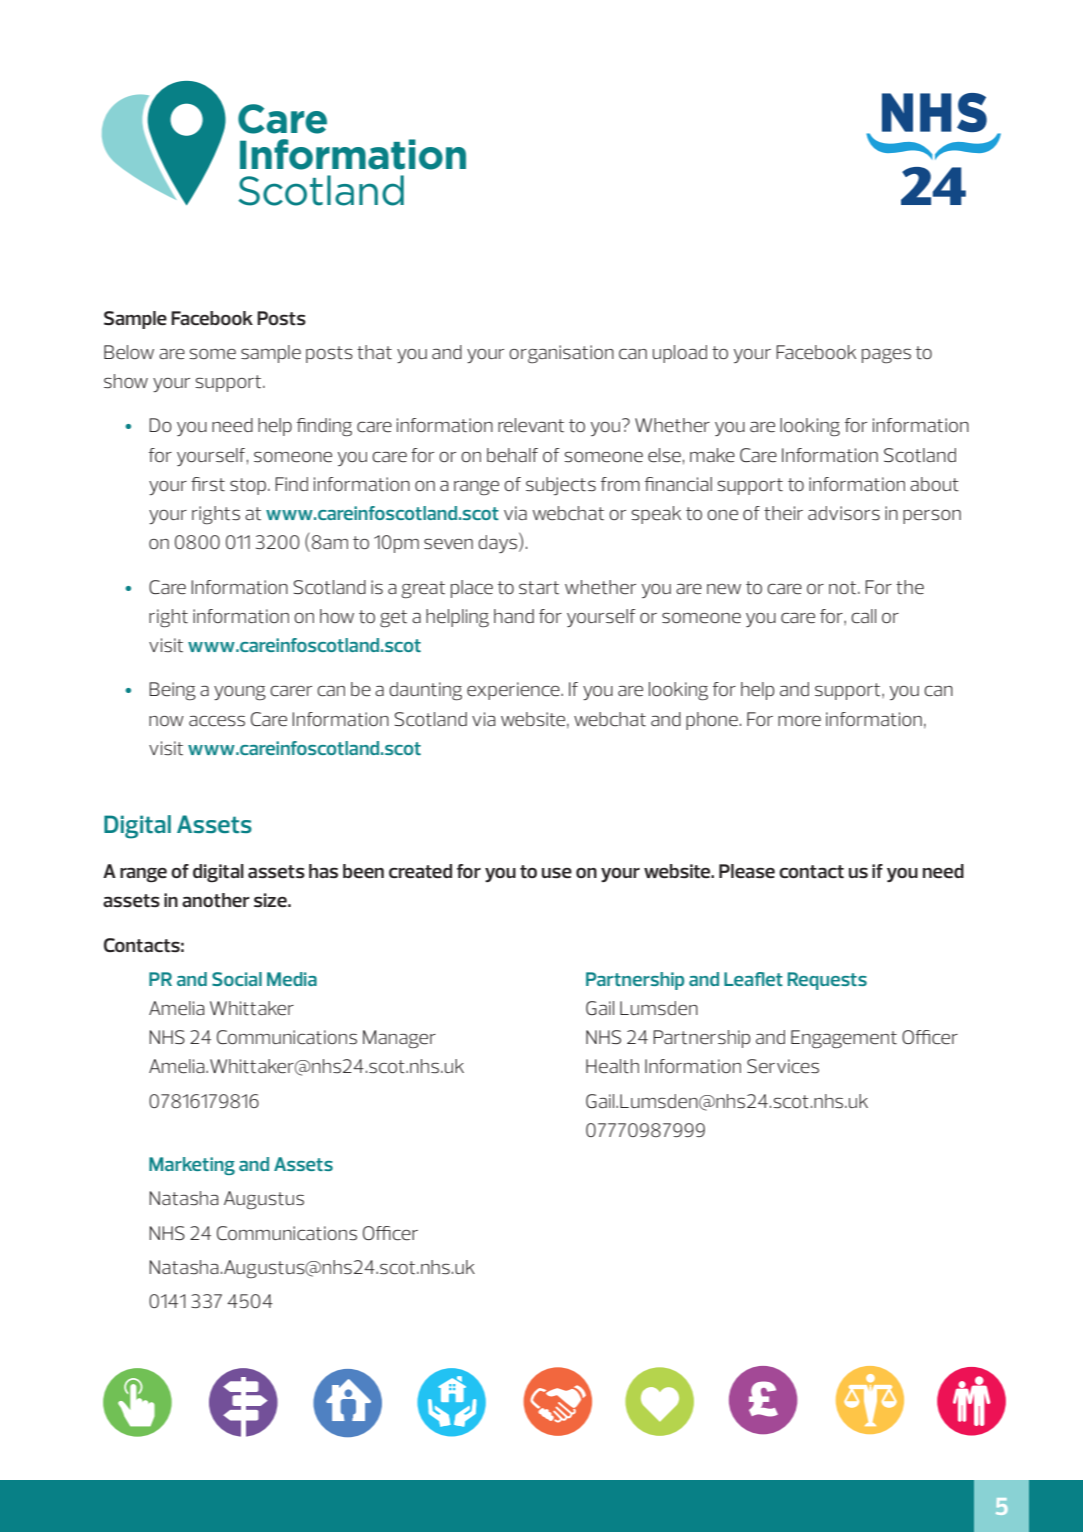 The height and width of the screenshot is (1532, 1083). What do you see at coordinates (863, 616) in the screenshot?
I see `call` at bounding box center [863, 616].
